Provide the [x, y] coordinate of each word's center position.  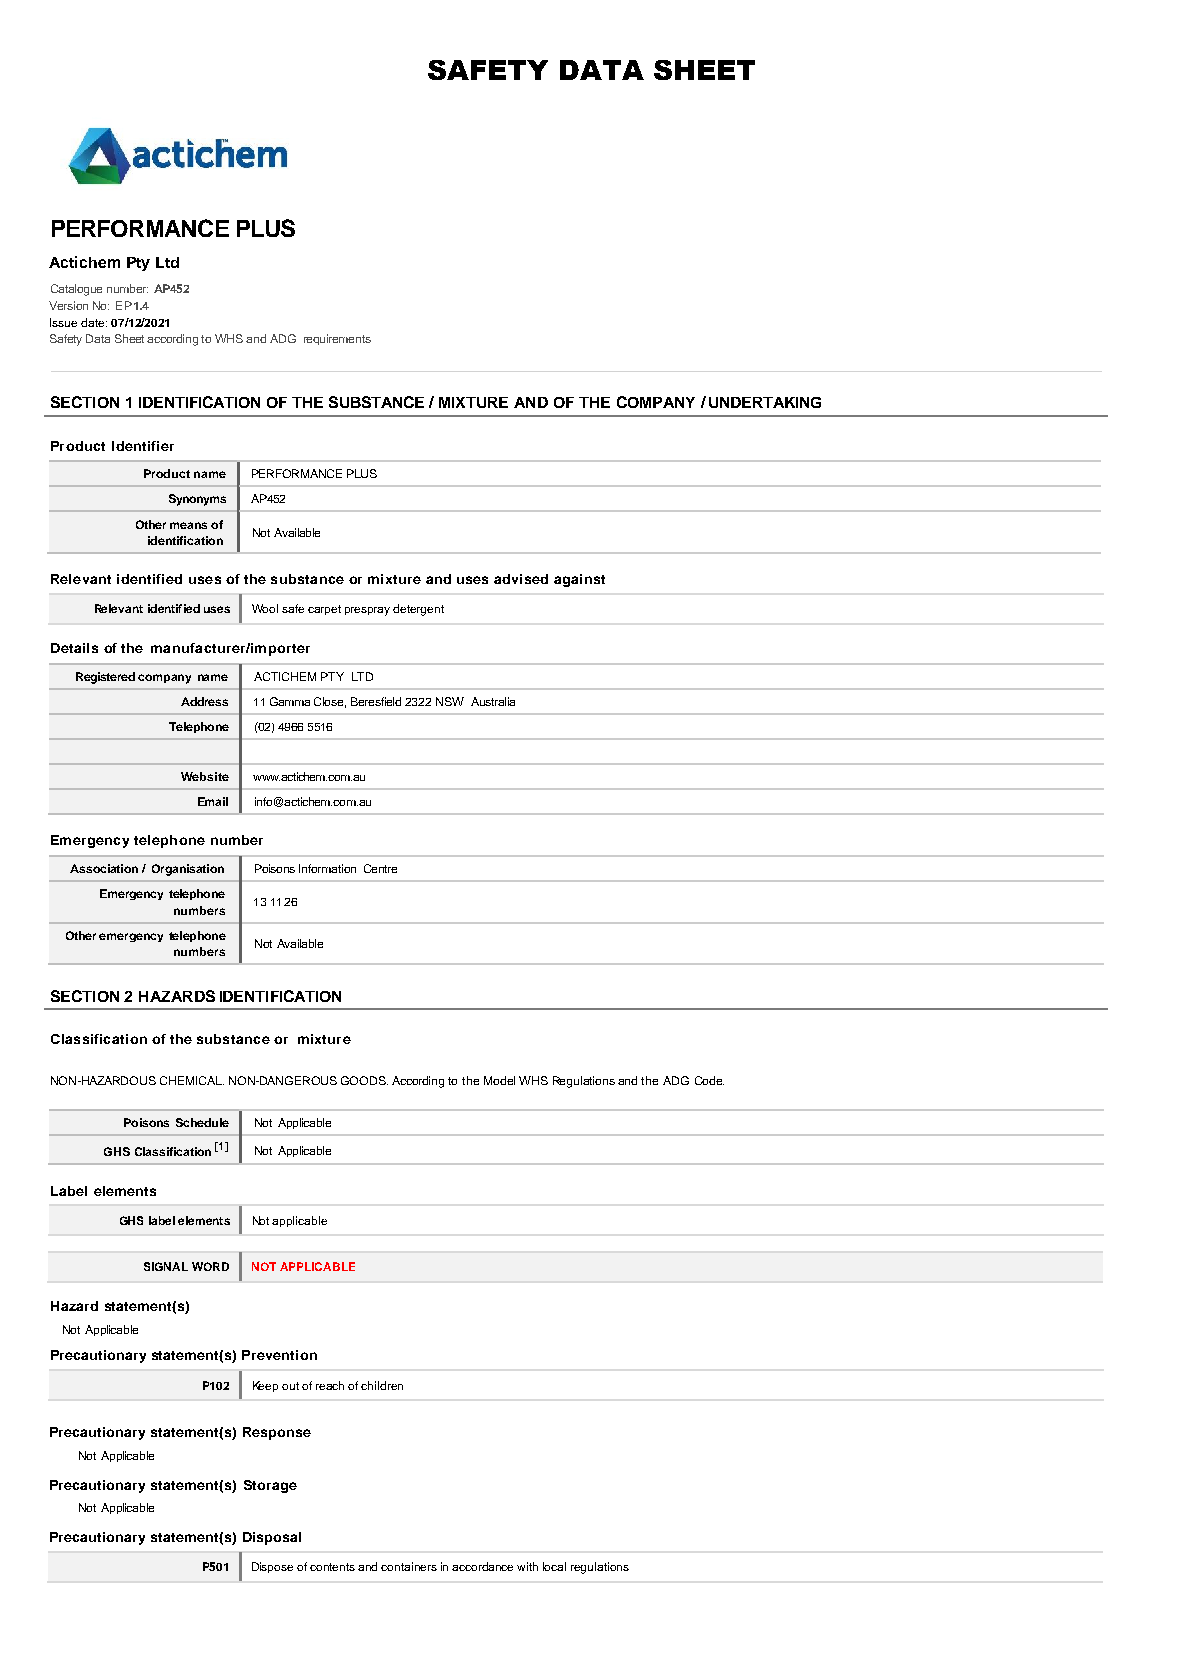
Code [709, 1080]
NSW [450, 701]
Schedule [202, 1122]
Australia [493, 701]
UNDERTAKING [765, 402]
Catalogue [76, 290]
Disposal [272, 1538]
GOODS [364, 1080]
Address [204, 701]
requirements [337, 339]
